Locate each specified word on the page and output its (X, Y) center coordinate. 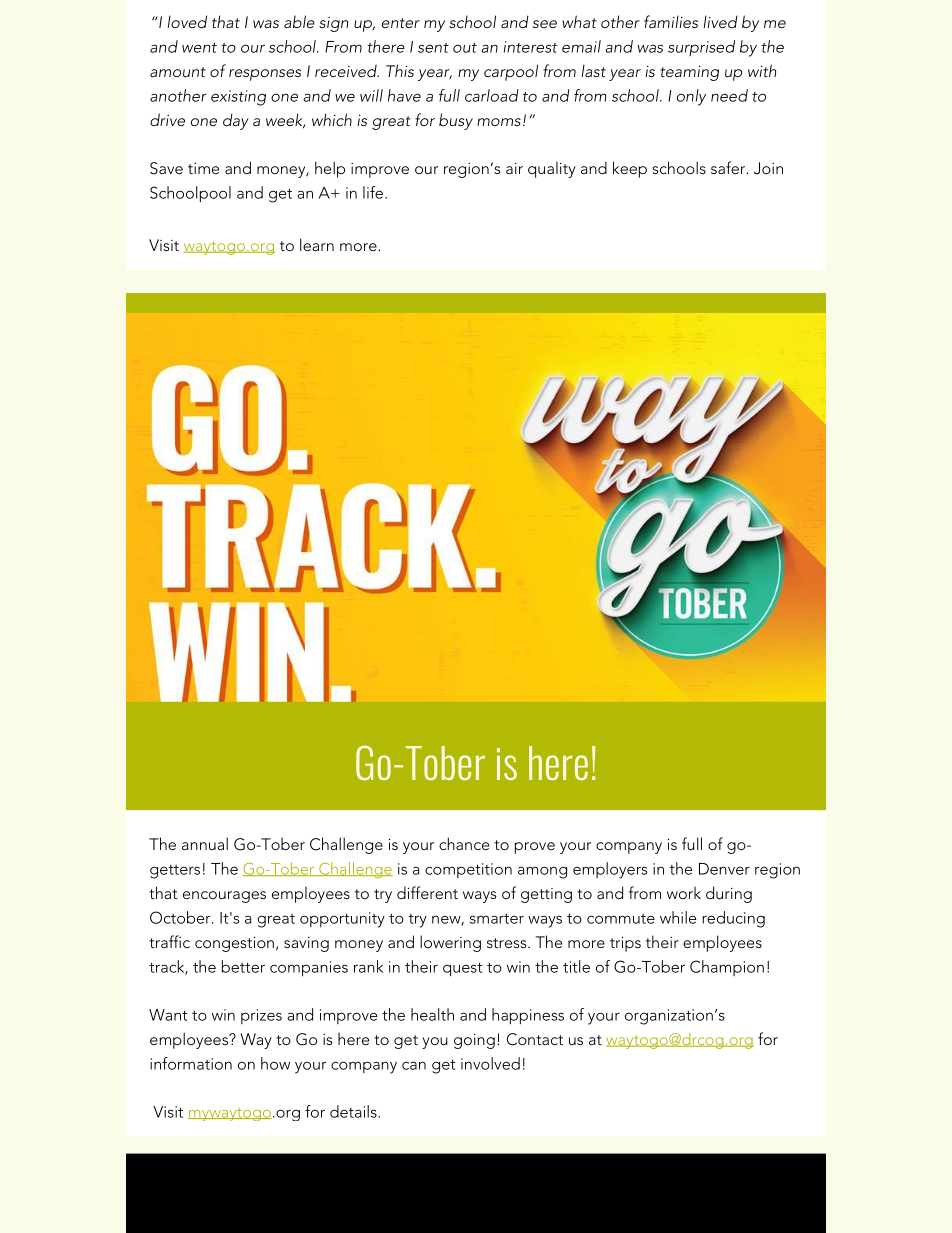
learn (317, 244)
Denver (724, 869)
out (465, 47)
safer (729, 167)
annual (205, 843)
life (373, 192)
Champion (727, 968)
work (684, 893)
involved (490, 1063)
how (275, 1063)
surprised (701, 48)
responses (265, 75)
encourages (224, 897)
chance (464, 843)
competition (468, 870)
